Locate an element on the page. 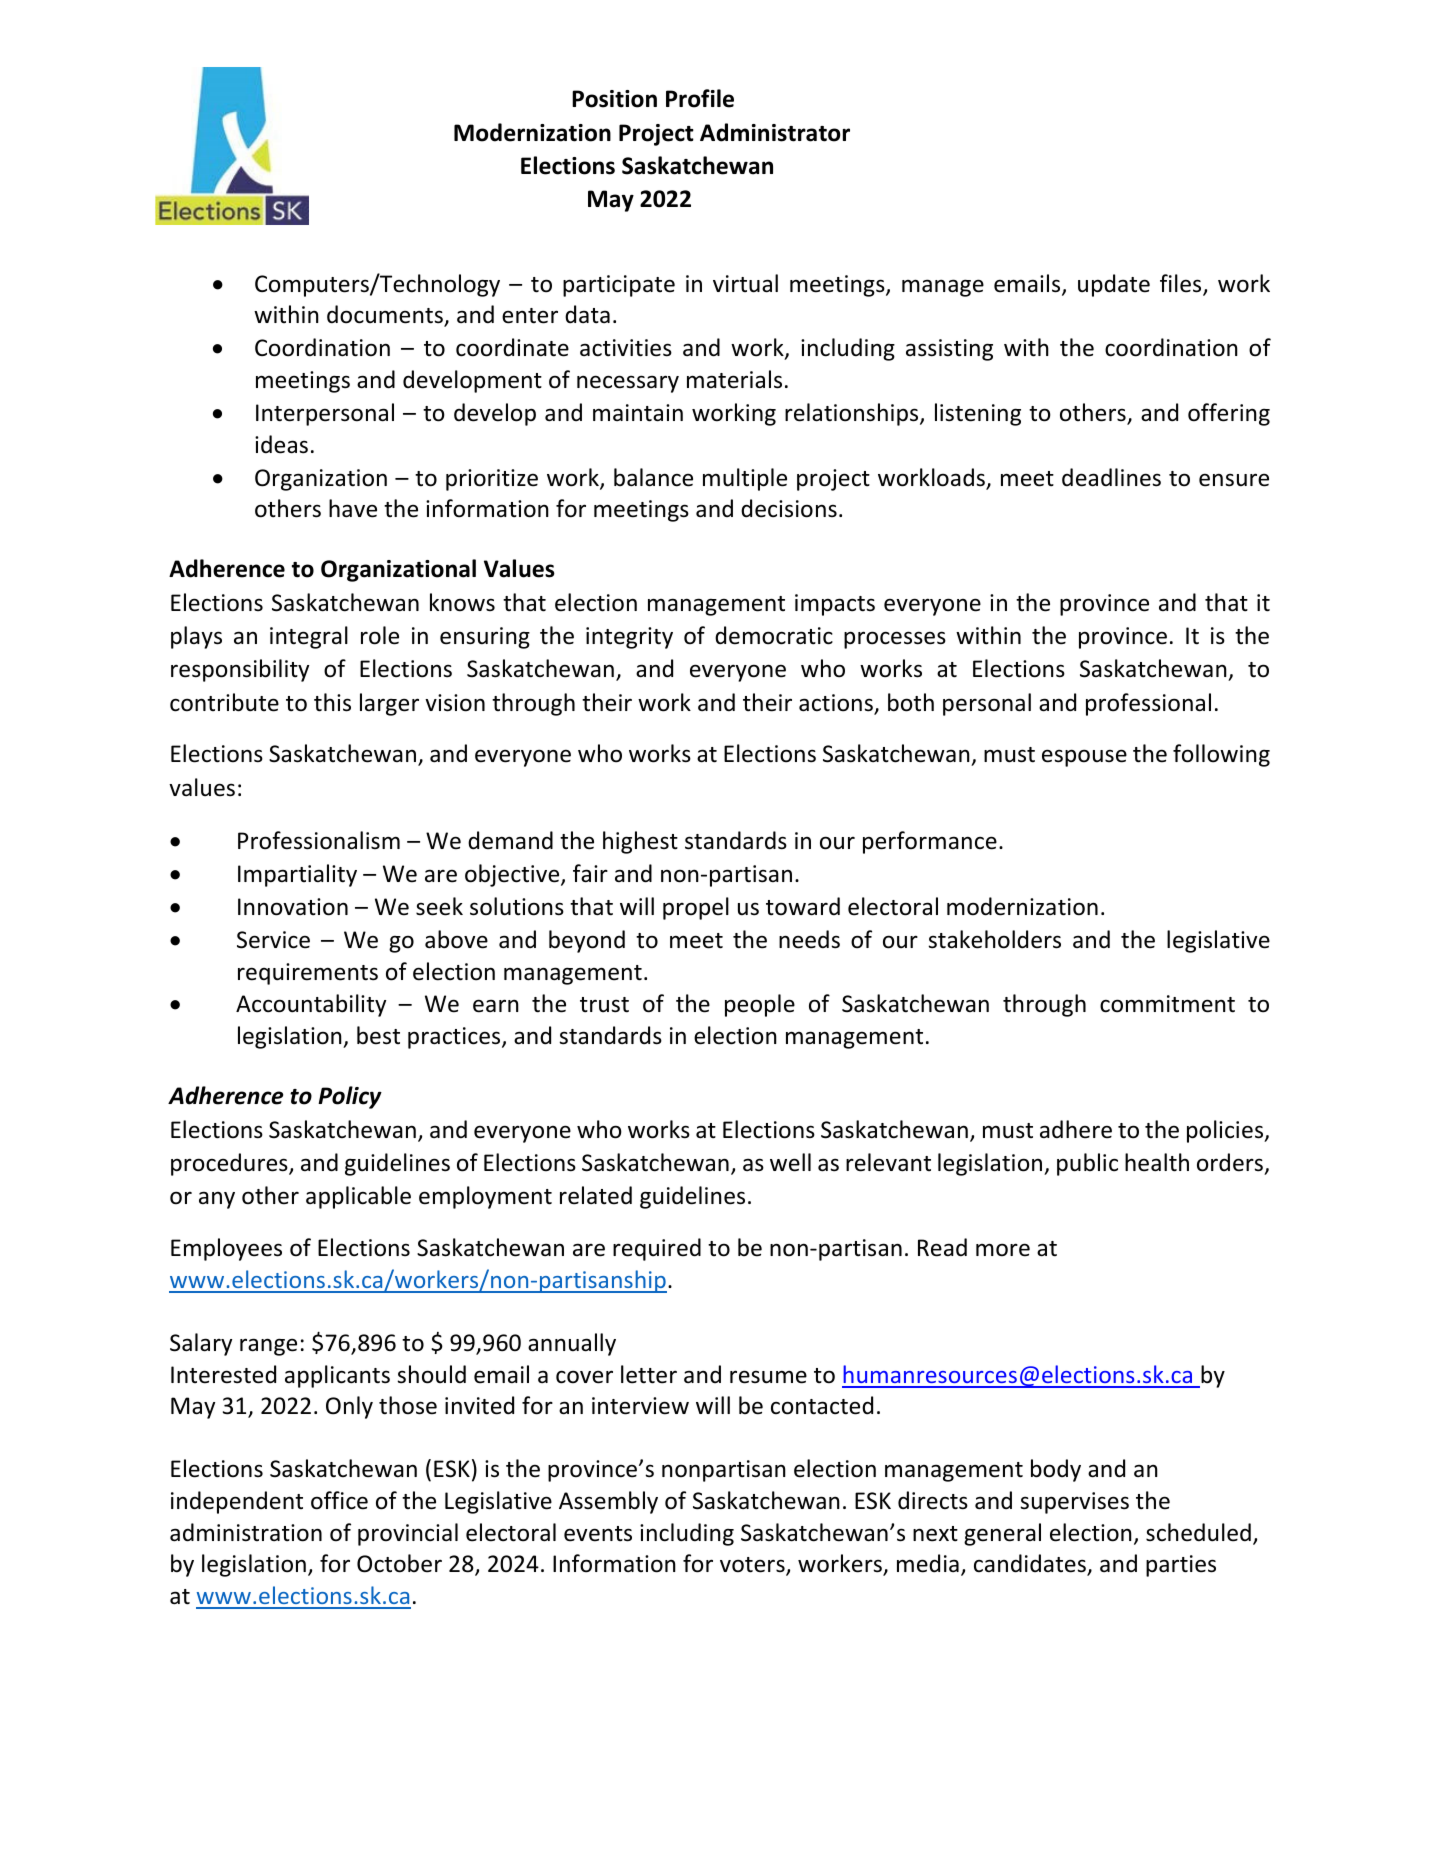 The height and width of the page is (1863, 1440). Administrator is located at coordinates (775, 132).
